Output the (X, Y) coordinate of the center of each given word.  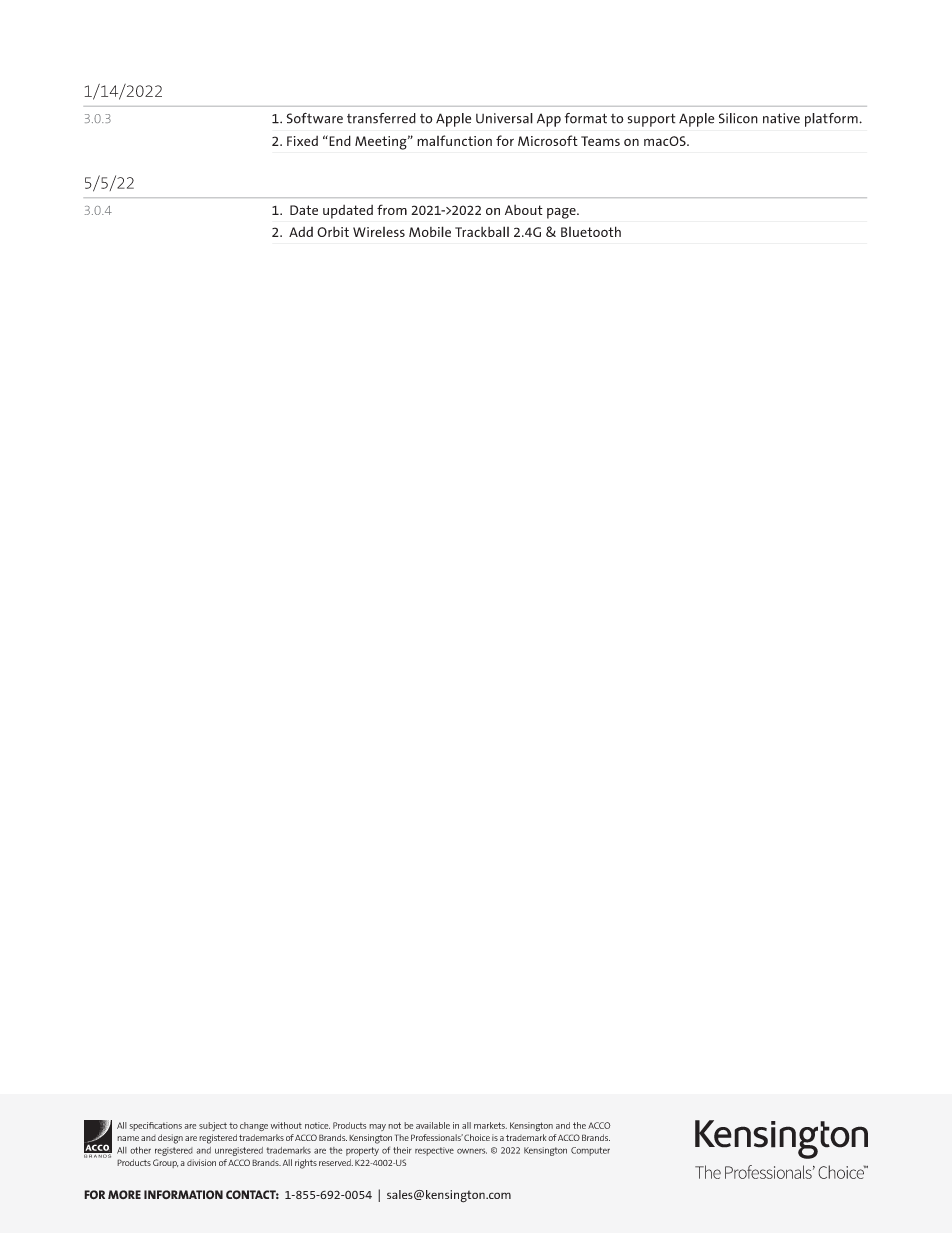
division (201, 1162)
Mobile (430, 231)
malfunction (454, 140)
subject (213, 1126)
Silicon (738, 118)
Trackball (482, 231)
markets (490, 1125)
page (562, 213)
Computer (590, 1151)
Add (301, 232)
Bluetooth (591, 231)
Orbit (333, 232)
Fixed (302, 141)
